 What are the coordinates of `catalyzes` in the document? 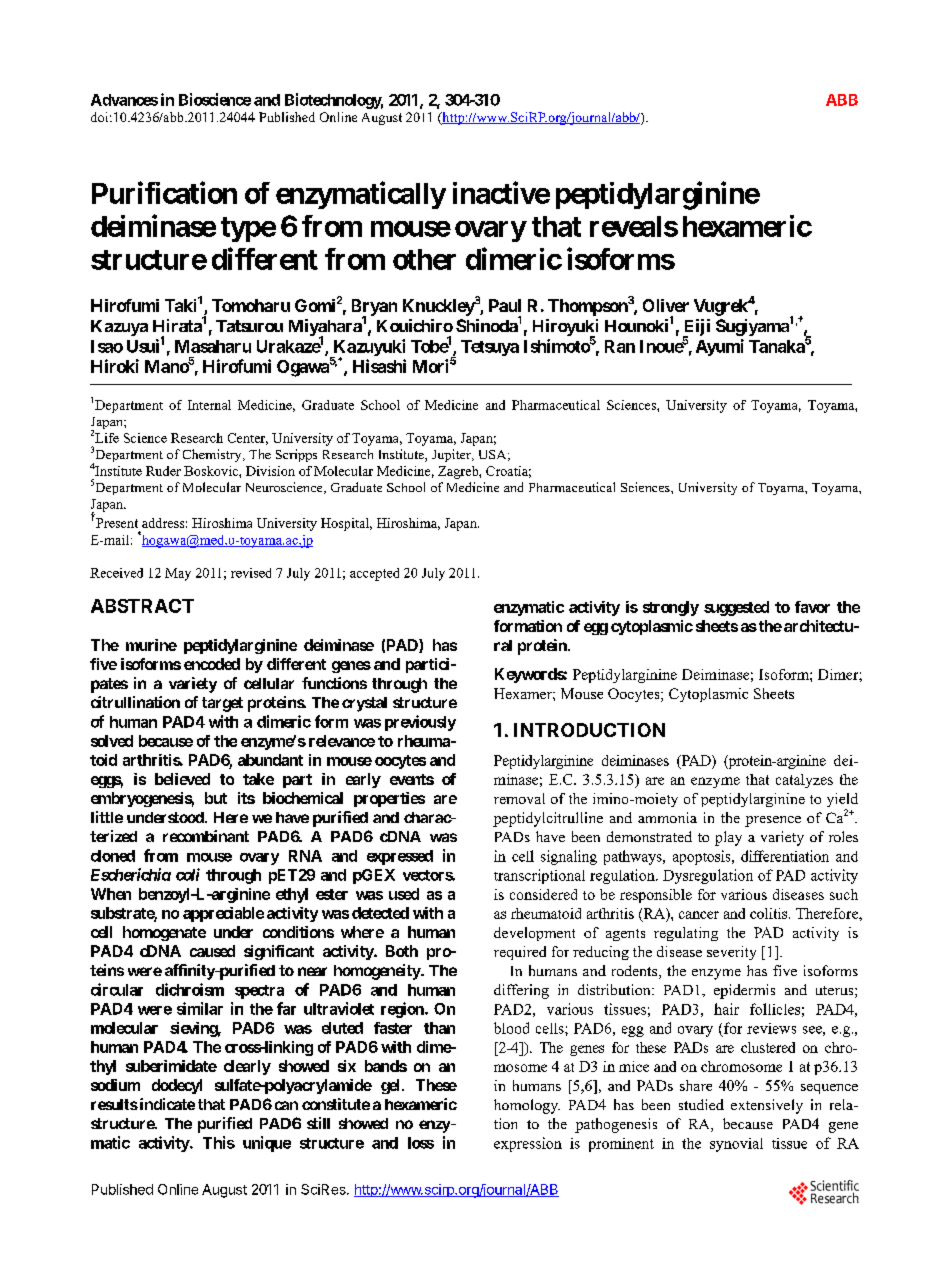 It's located at (804, 781).
